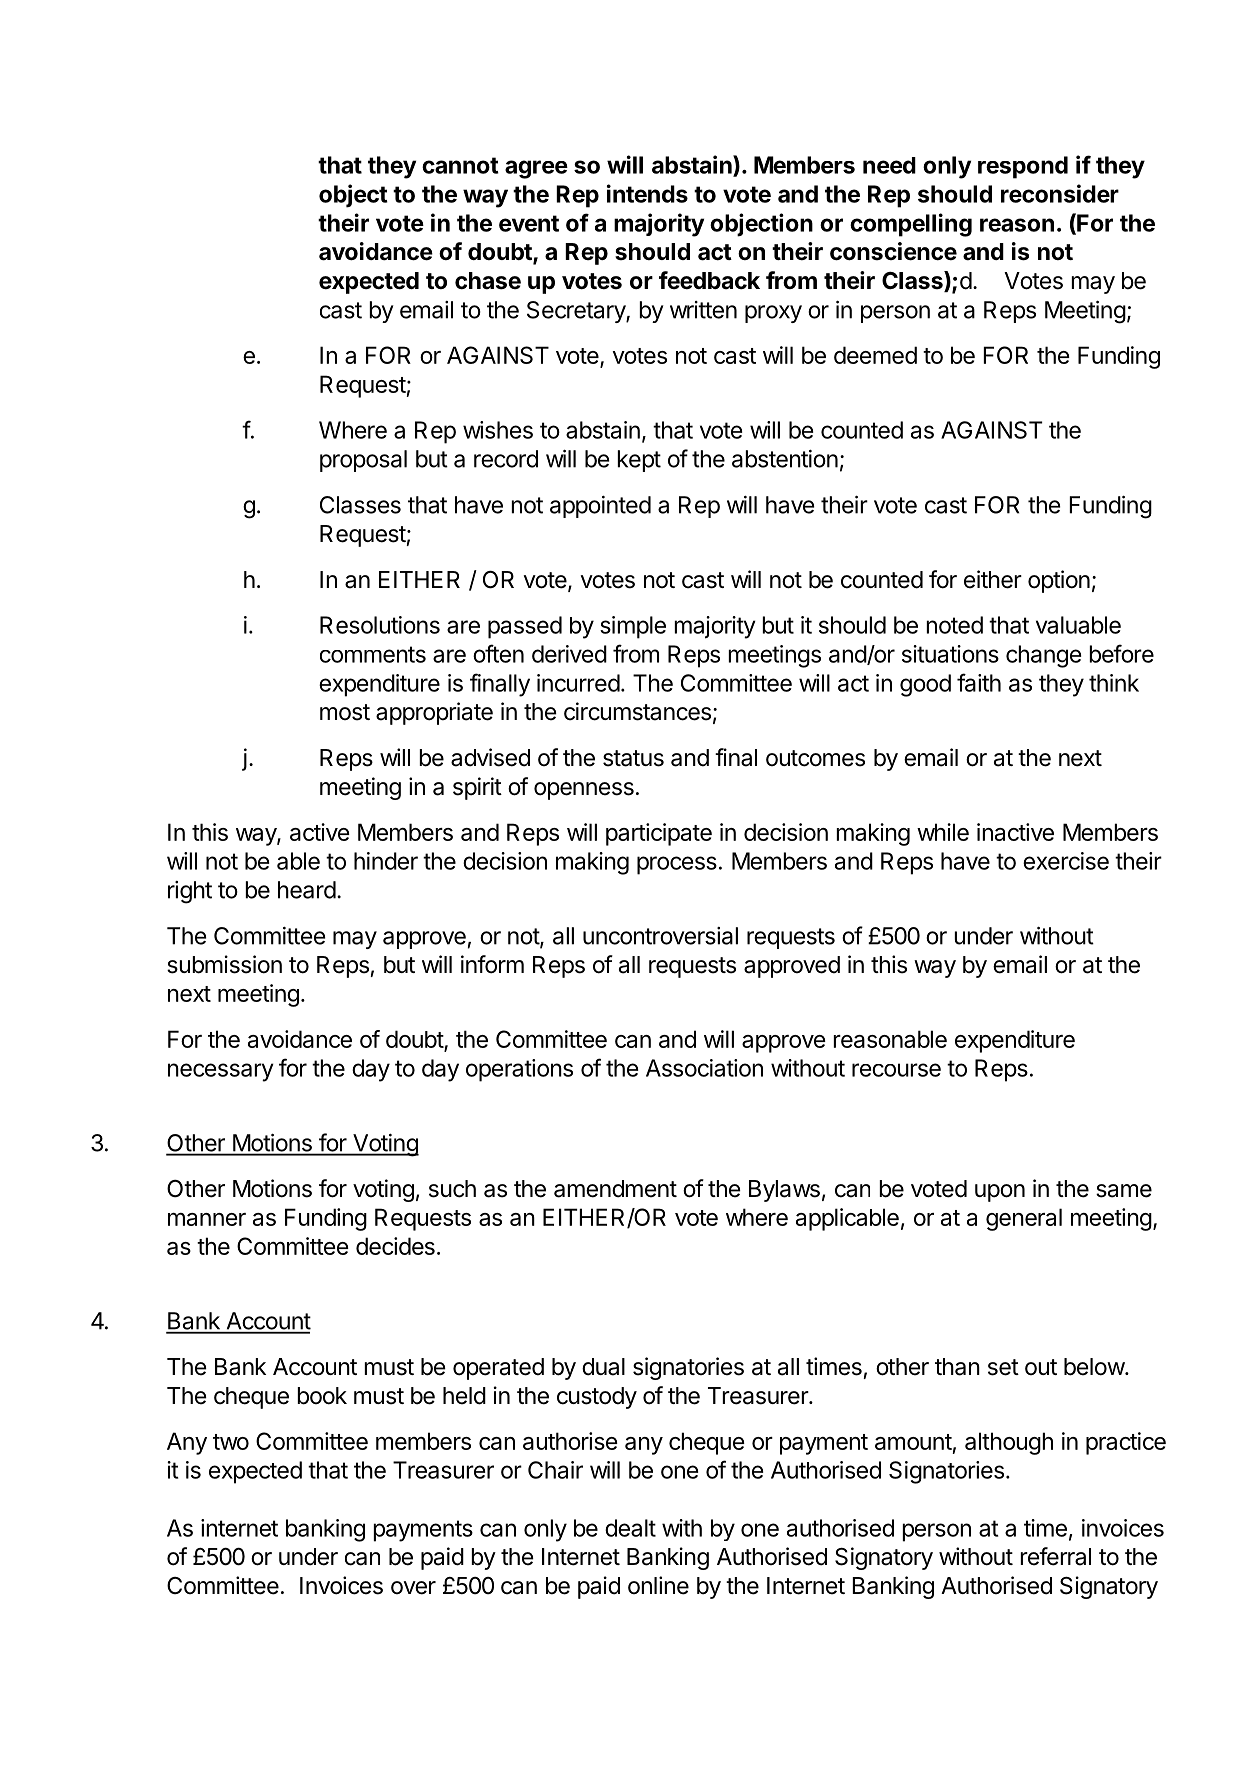  What do you see at coordinates (363, 461) in the screenshot?
I see `proposal` at bounding box center [363, 461].
